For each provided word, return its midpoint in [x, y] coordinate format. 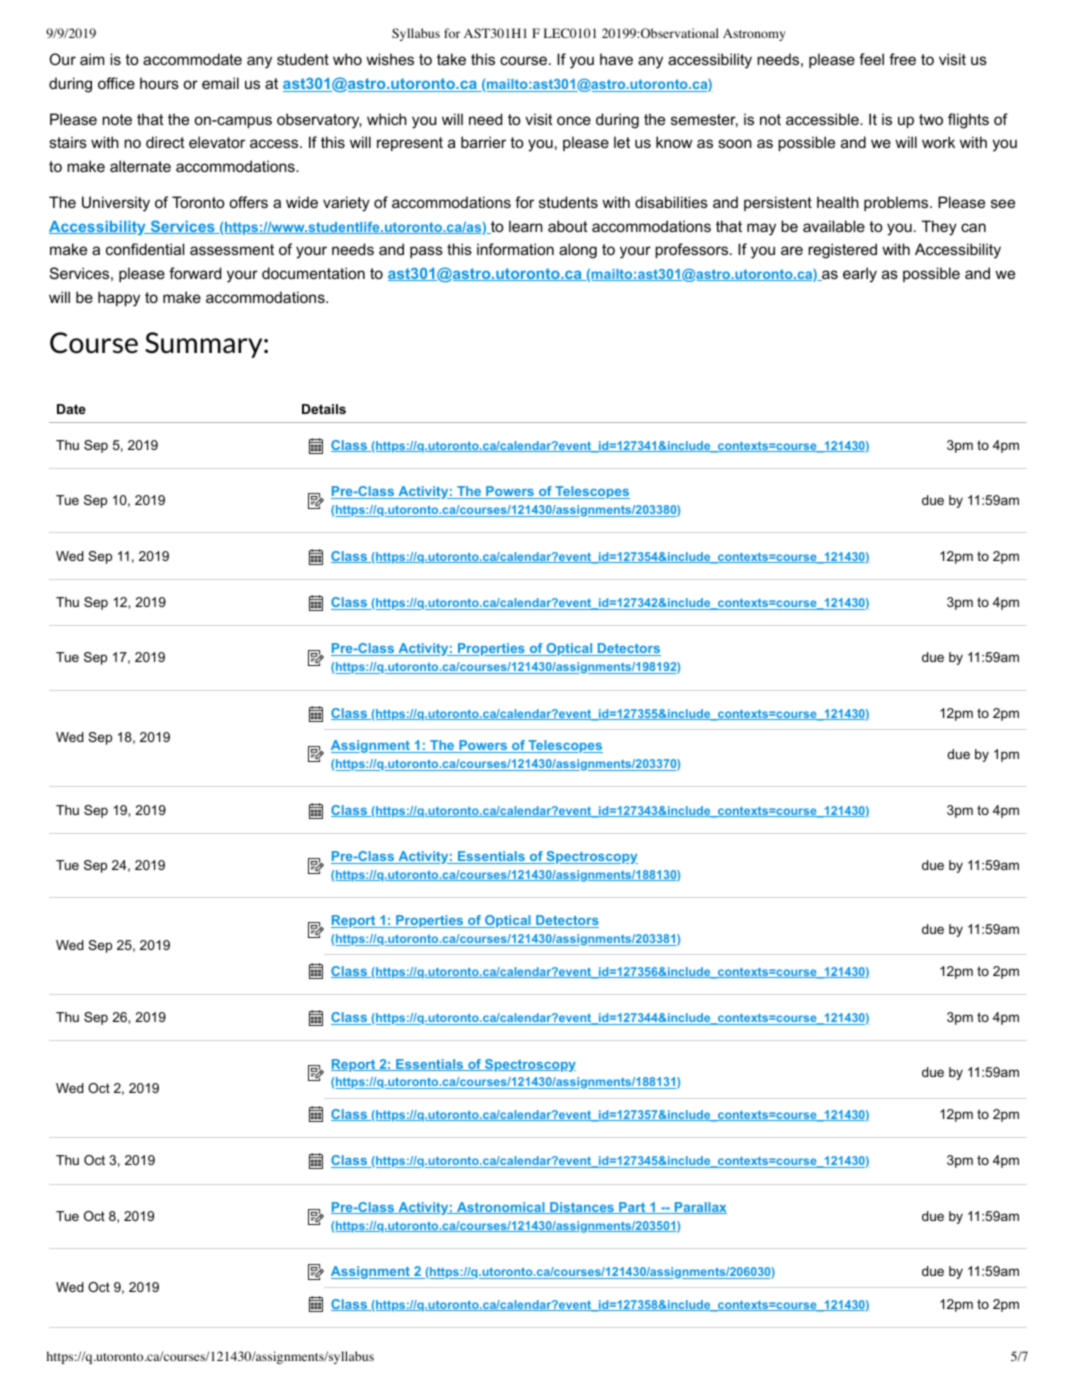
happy [119, 299]
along [578, 251]
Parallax [699, 1208]
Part [632, 1208]
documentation [313, 273]
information [515, 249]
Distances [582, 1208]
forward [195, 273]
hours [159, 83]
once [574, 120]
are [792, 250]
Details [324, 409]
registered [842, 251]
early [860, 275]
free [902, 59]
